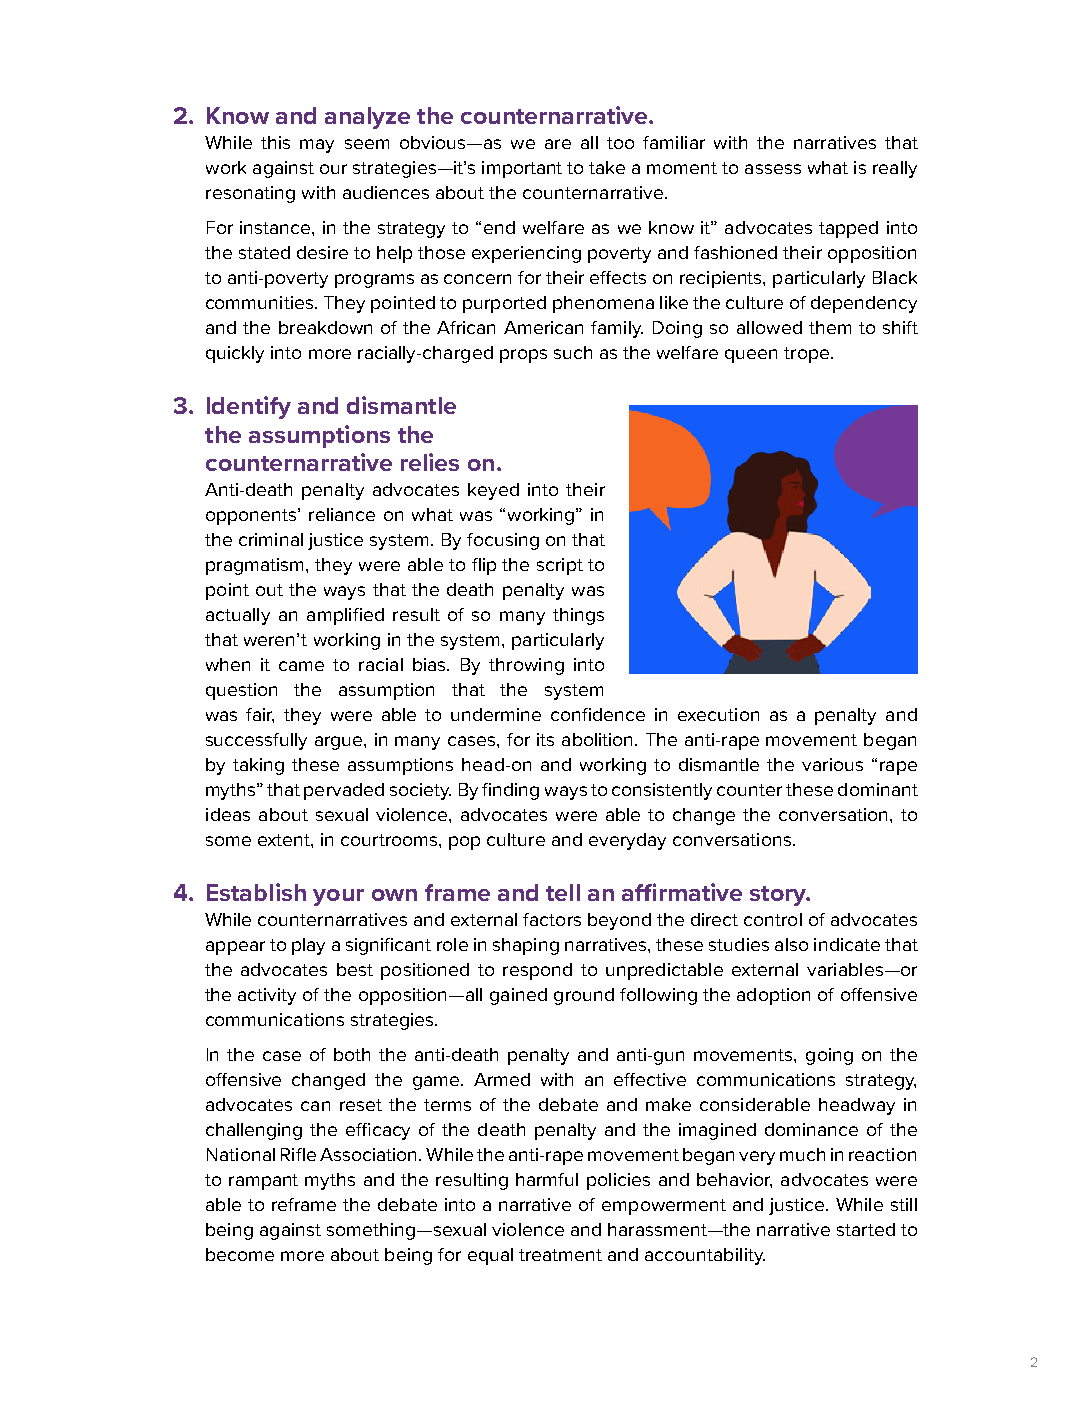 This page has width=1091, height=1412. What do you see at coordinates (367, 118) in the page?
I see `analyze` at bounding box center [367, 118].
